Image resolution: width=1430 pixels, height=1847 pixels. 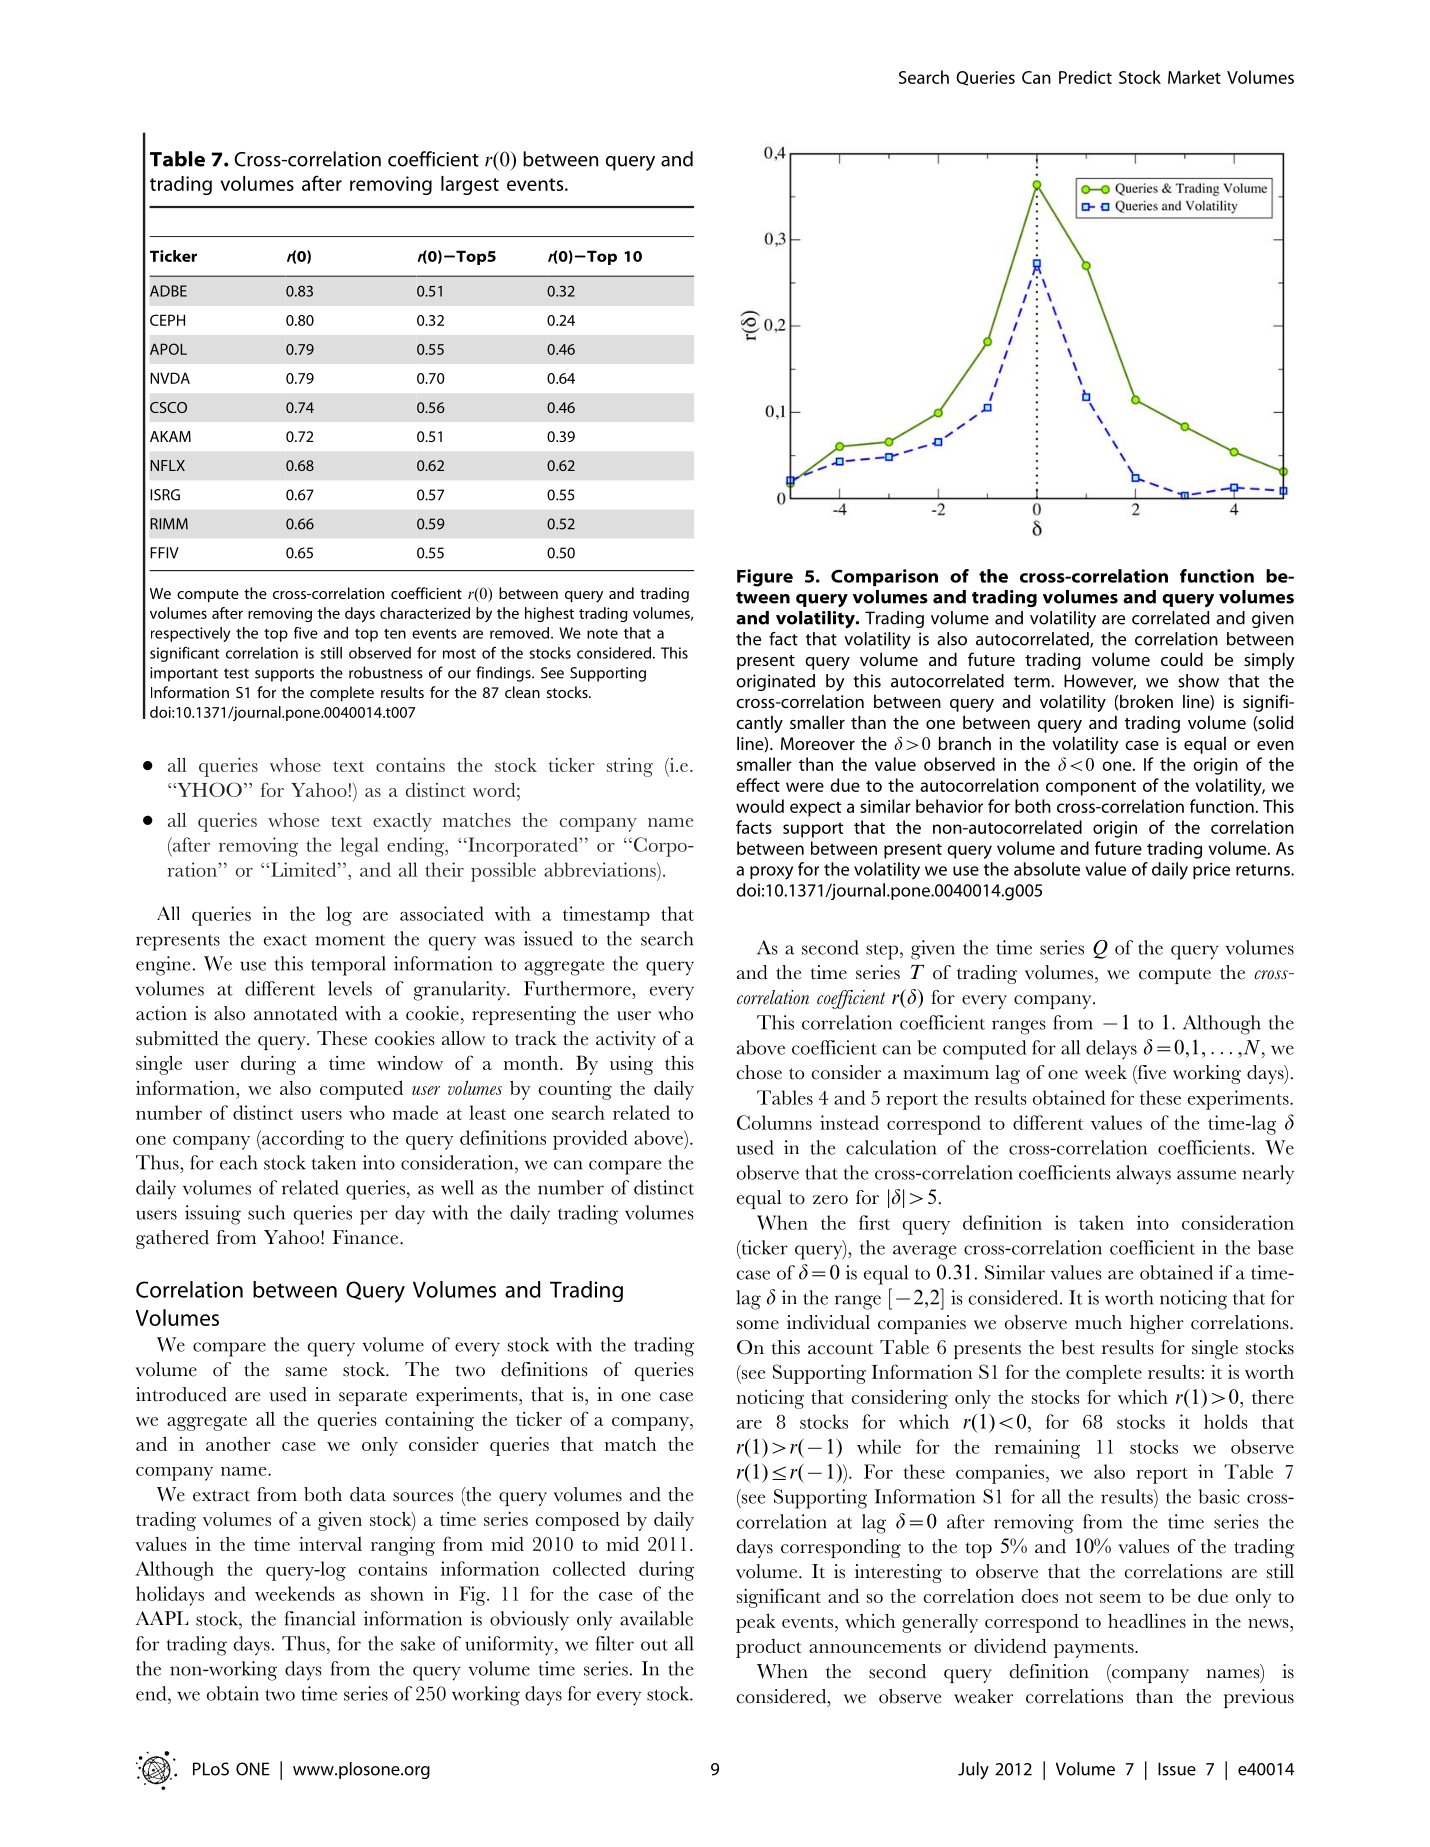 What do you see at coordinates (319, 1618) in the screenshot?
I see `financial` at bounding box center [319, 1618].
